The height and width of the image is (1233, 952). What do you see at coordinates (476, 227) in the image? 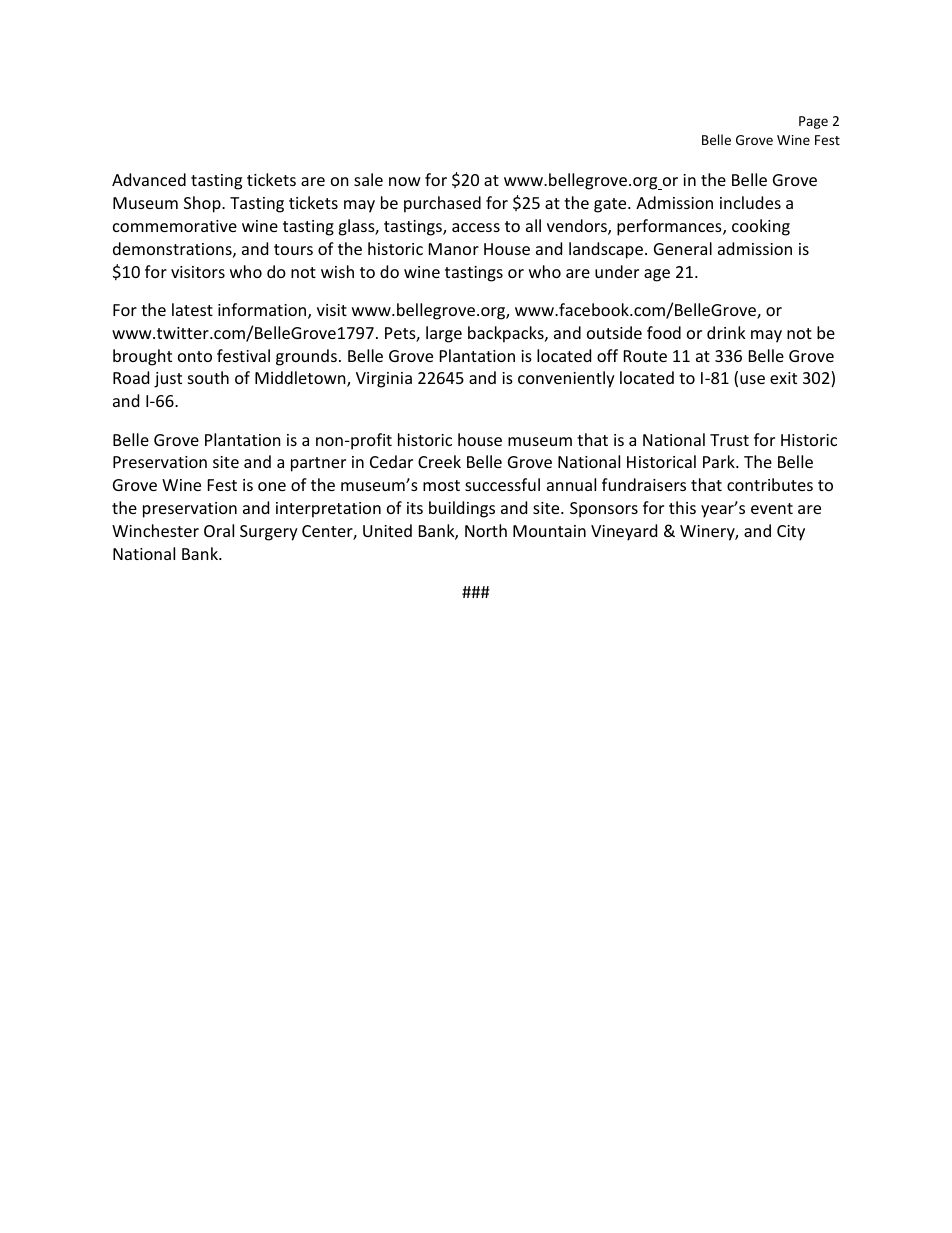
I see `access` at bounding box center [476, 227].
